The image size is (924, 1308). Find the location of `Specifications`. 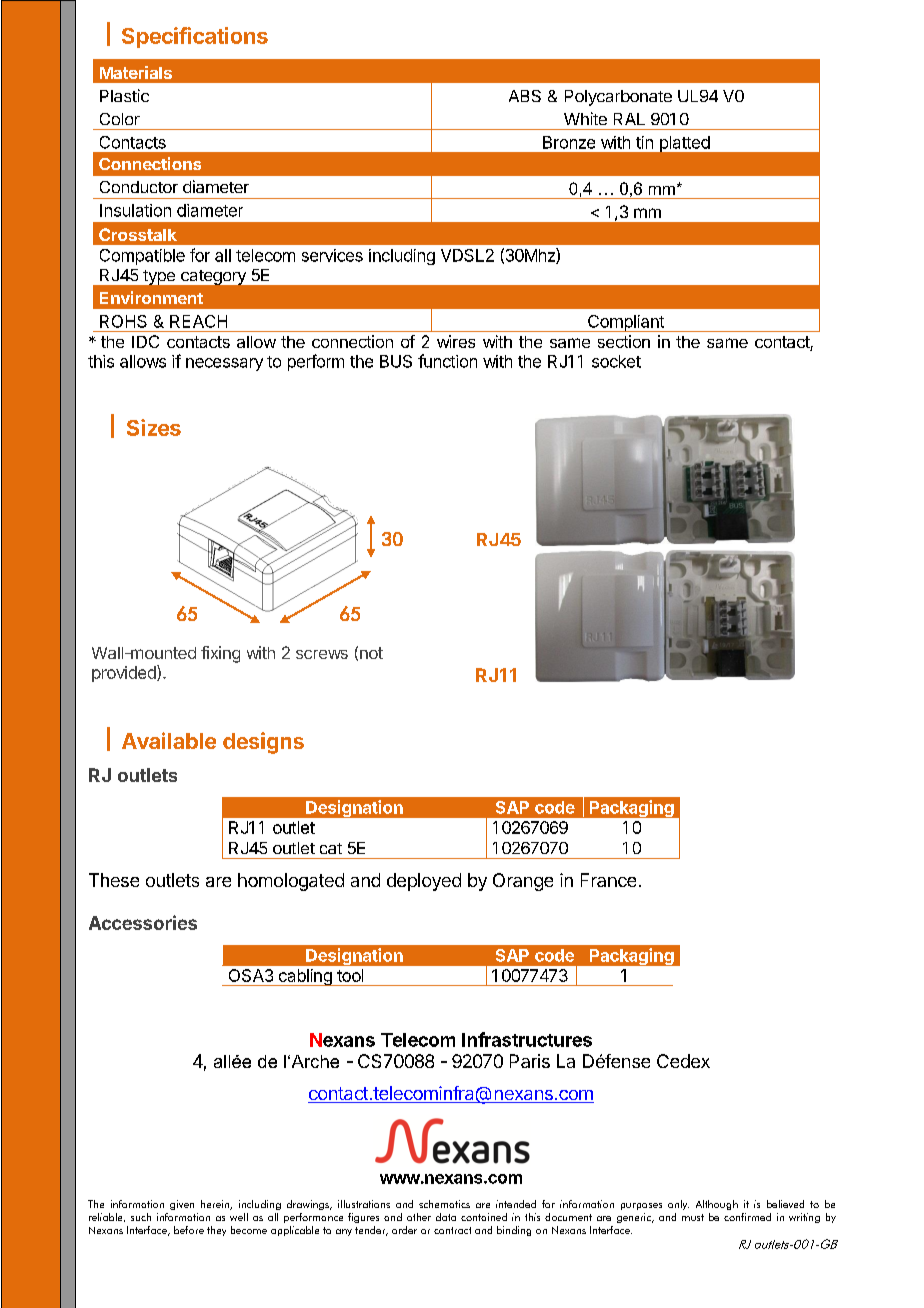

Specifications is located at coordinates (195, 37).
